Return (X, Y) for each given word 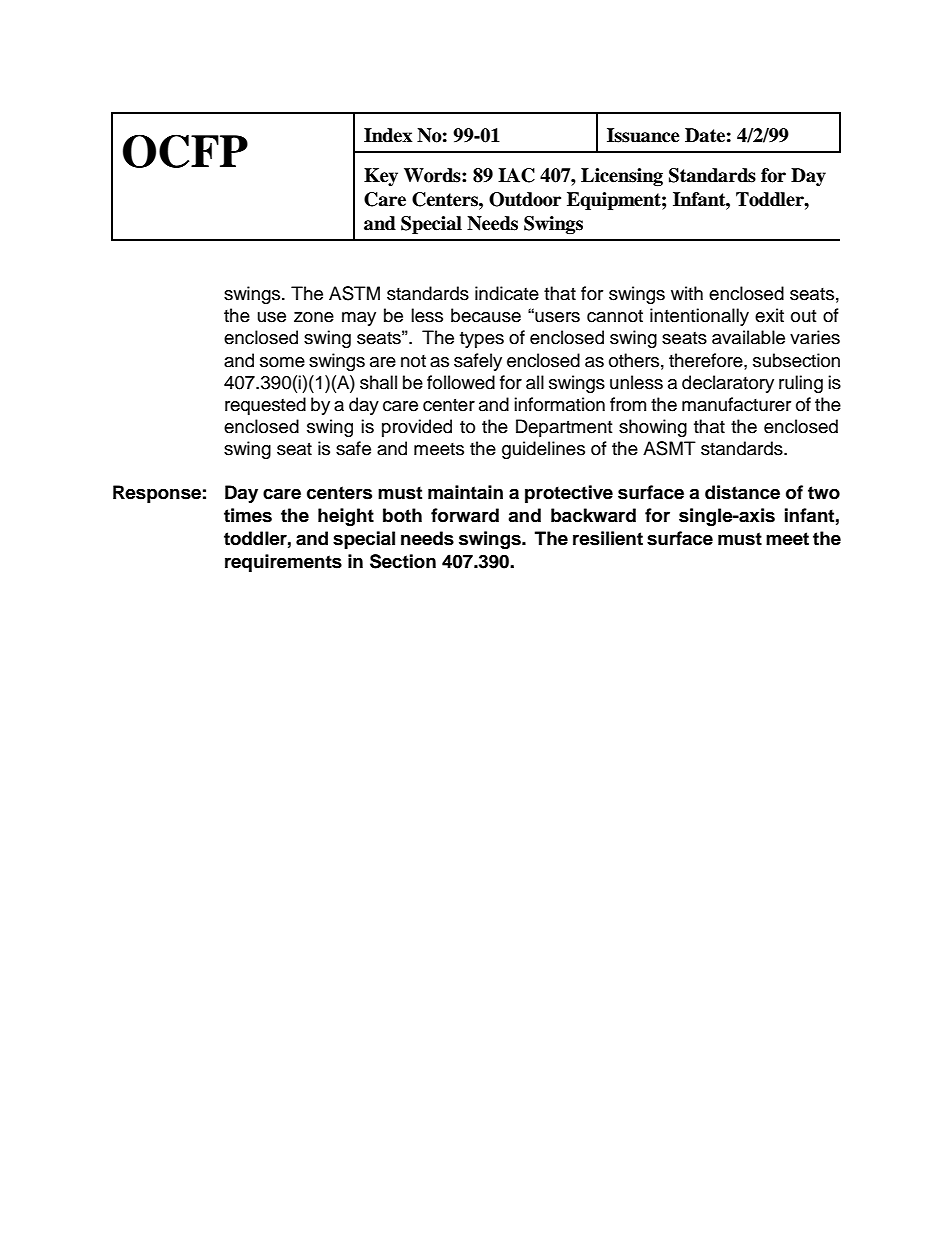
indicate (507, 293)
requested (265, 406)
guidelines (543, 450)
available (748, 337)
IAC (516, 175)
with (687, 293)
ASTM (354, 293)
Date (705, 135)
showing (653, 428)
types (482, 340)
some (282, 362)
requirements (283, 563)
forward (465, 515)
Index (388, 135)
